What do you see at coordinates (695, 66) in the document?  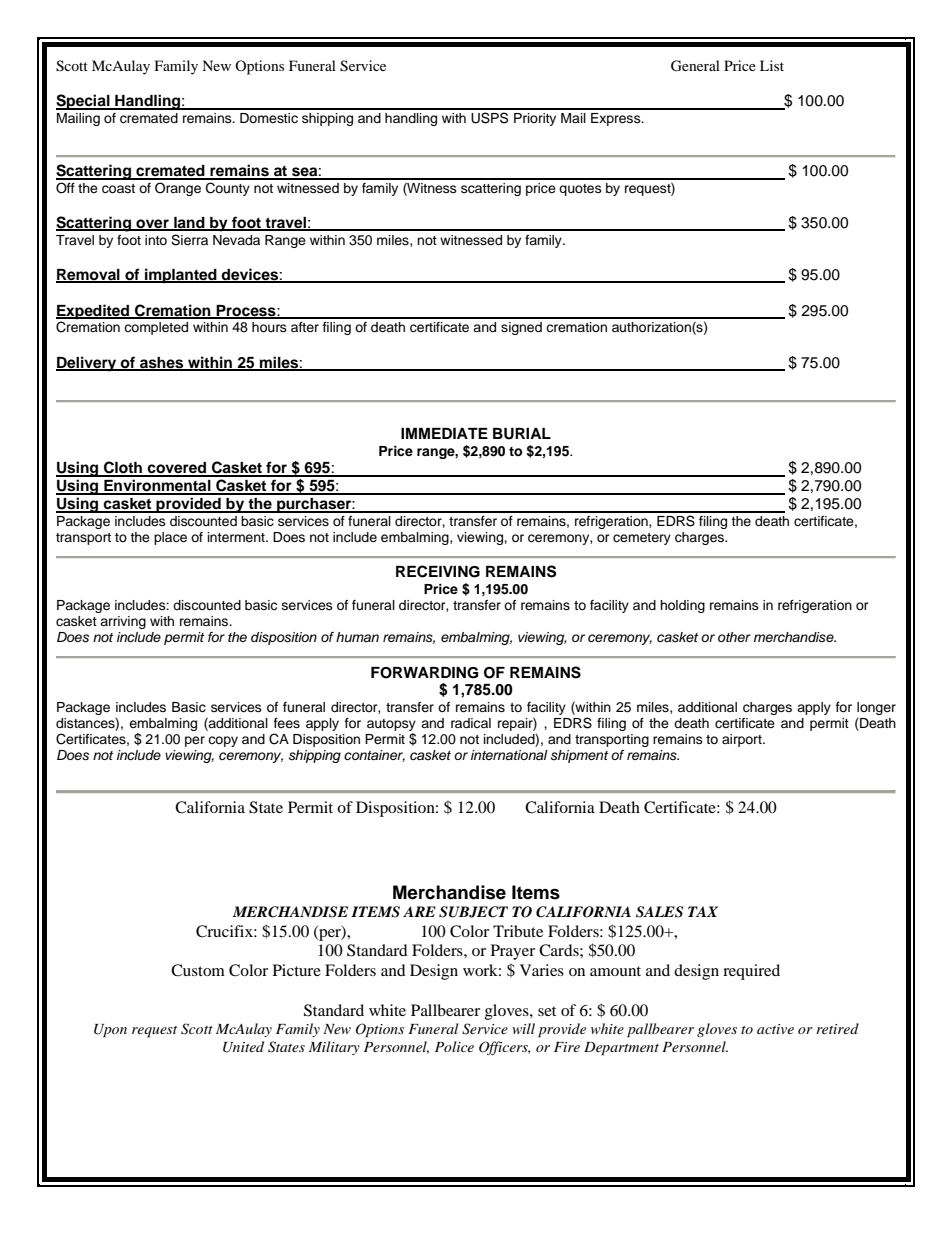 I see `General` at bounding box center [695, 66].
